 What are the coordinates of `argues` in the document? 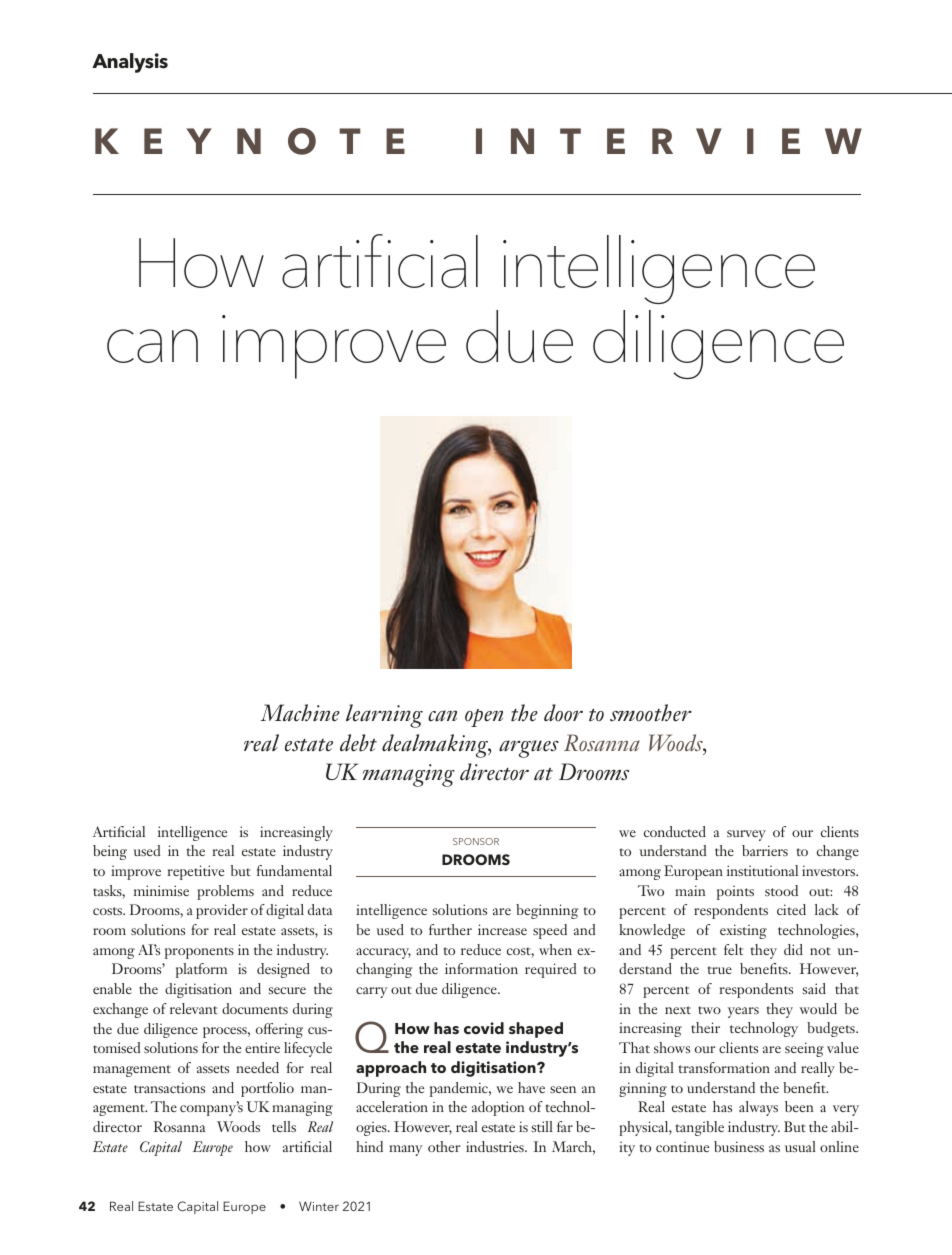 It's located at (529, 749).
